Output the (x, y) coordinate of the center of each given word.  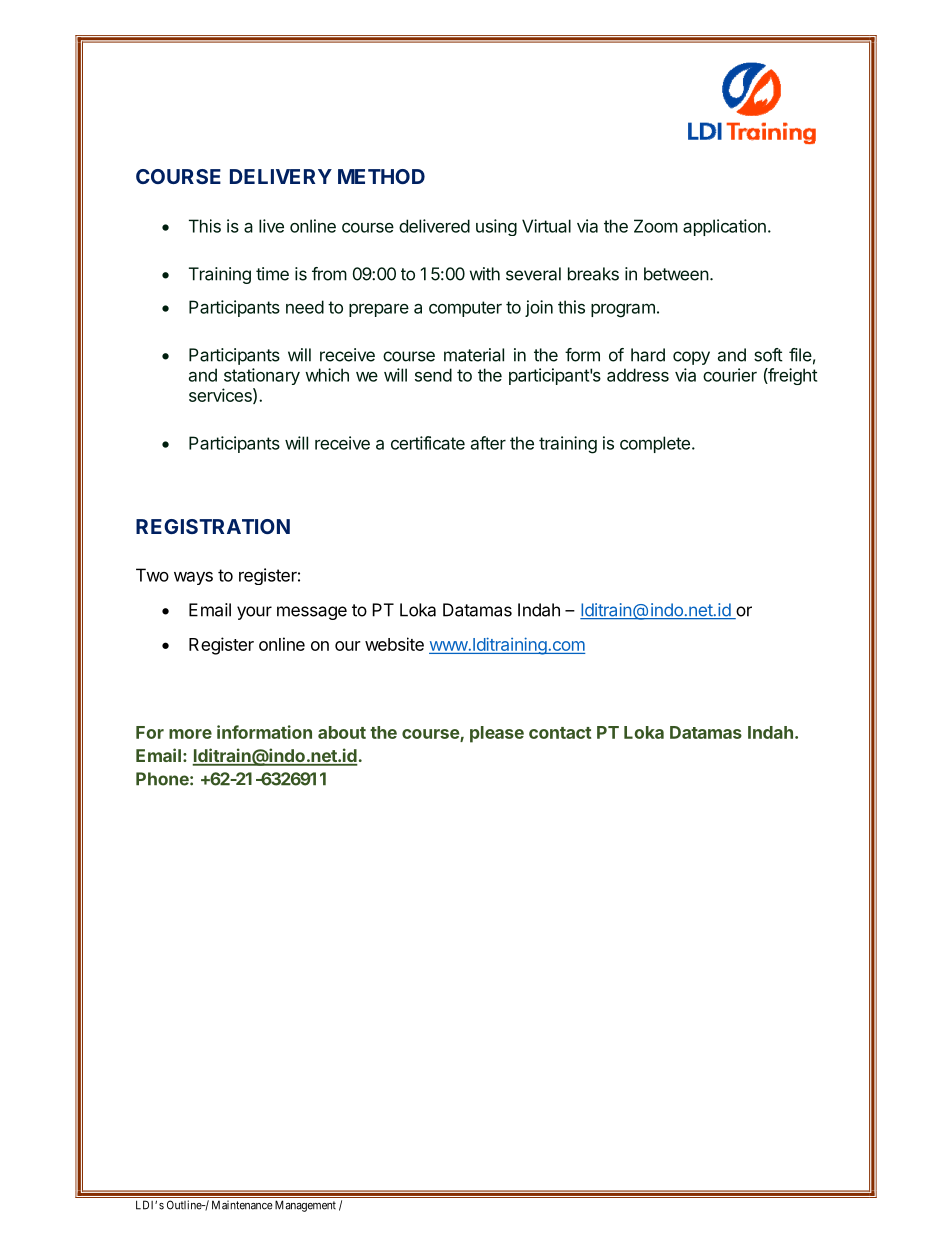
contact (560, 733)
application (724, 227)
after (488, 443)
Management (305, 1206)
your (254, 613)
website (394, 644)
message (312, 613)
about (342, 732)
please (497, 734)
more (190, 734)
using (496, 227)
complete (655, 444)
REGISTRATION (213, 526)
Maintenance (242, 1205)
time (272, 274)
